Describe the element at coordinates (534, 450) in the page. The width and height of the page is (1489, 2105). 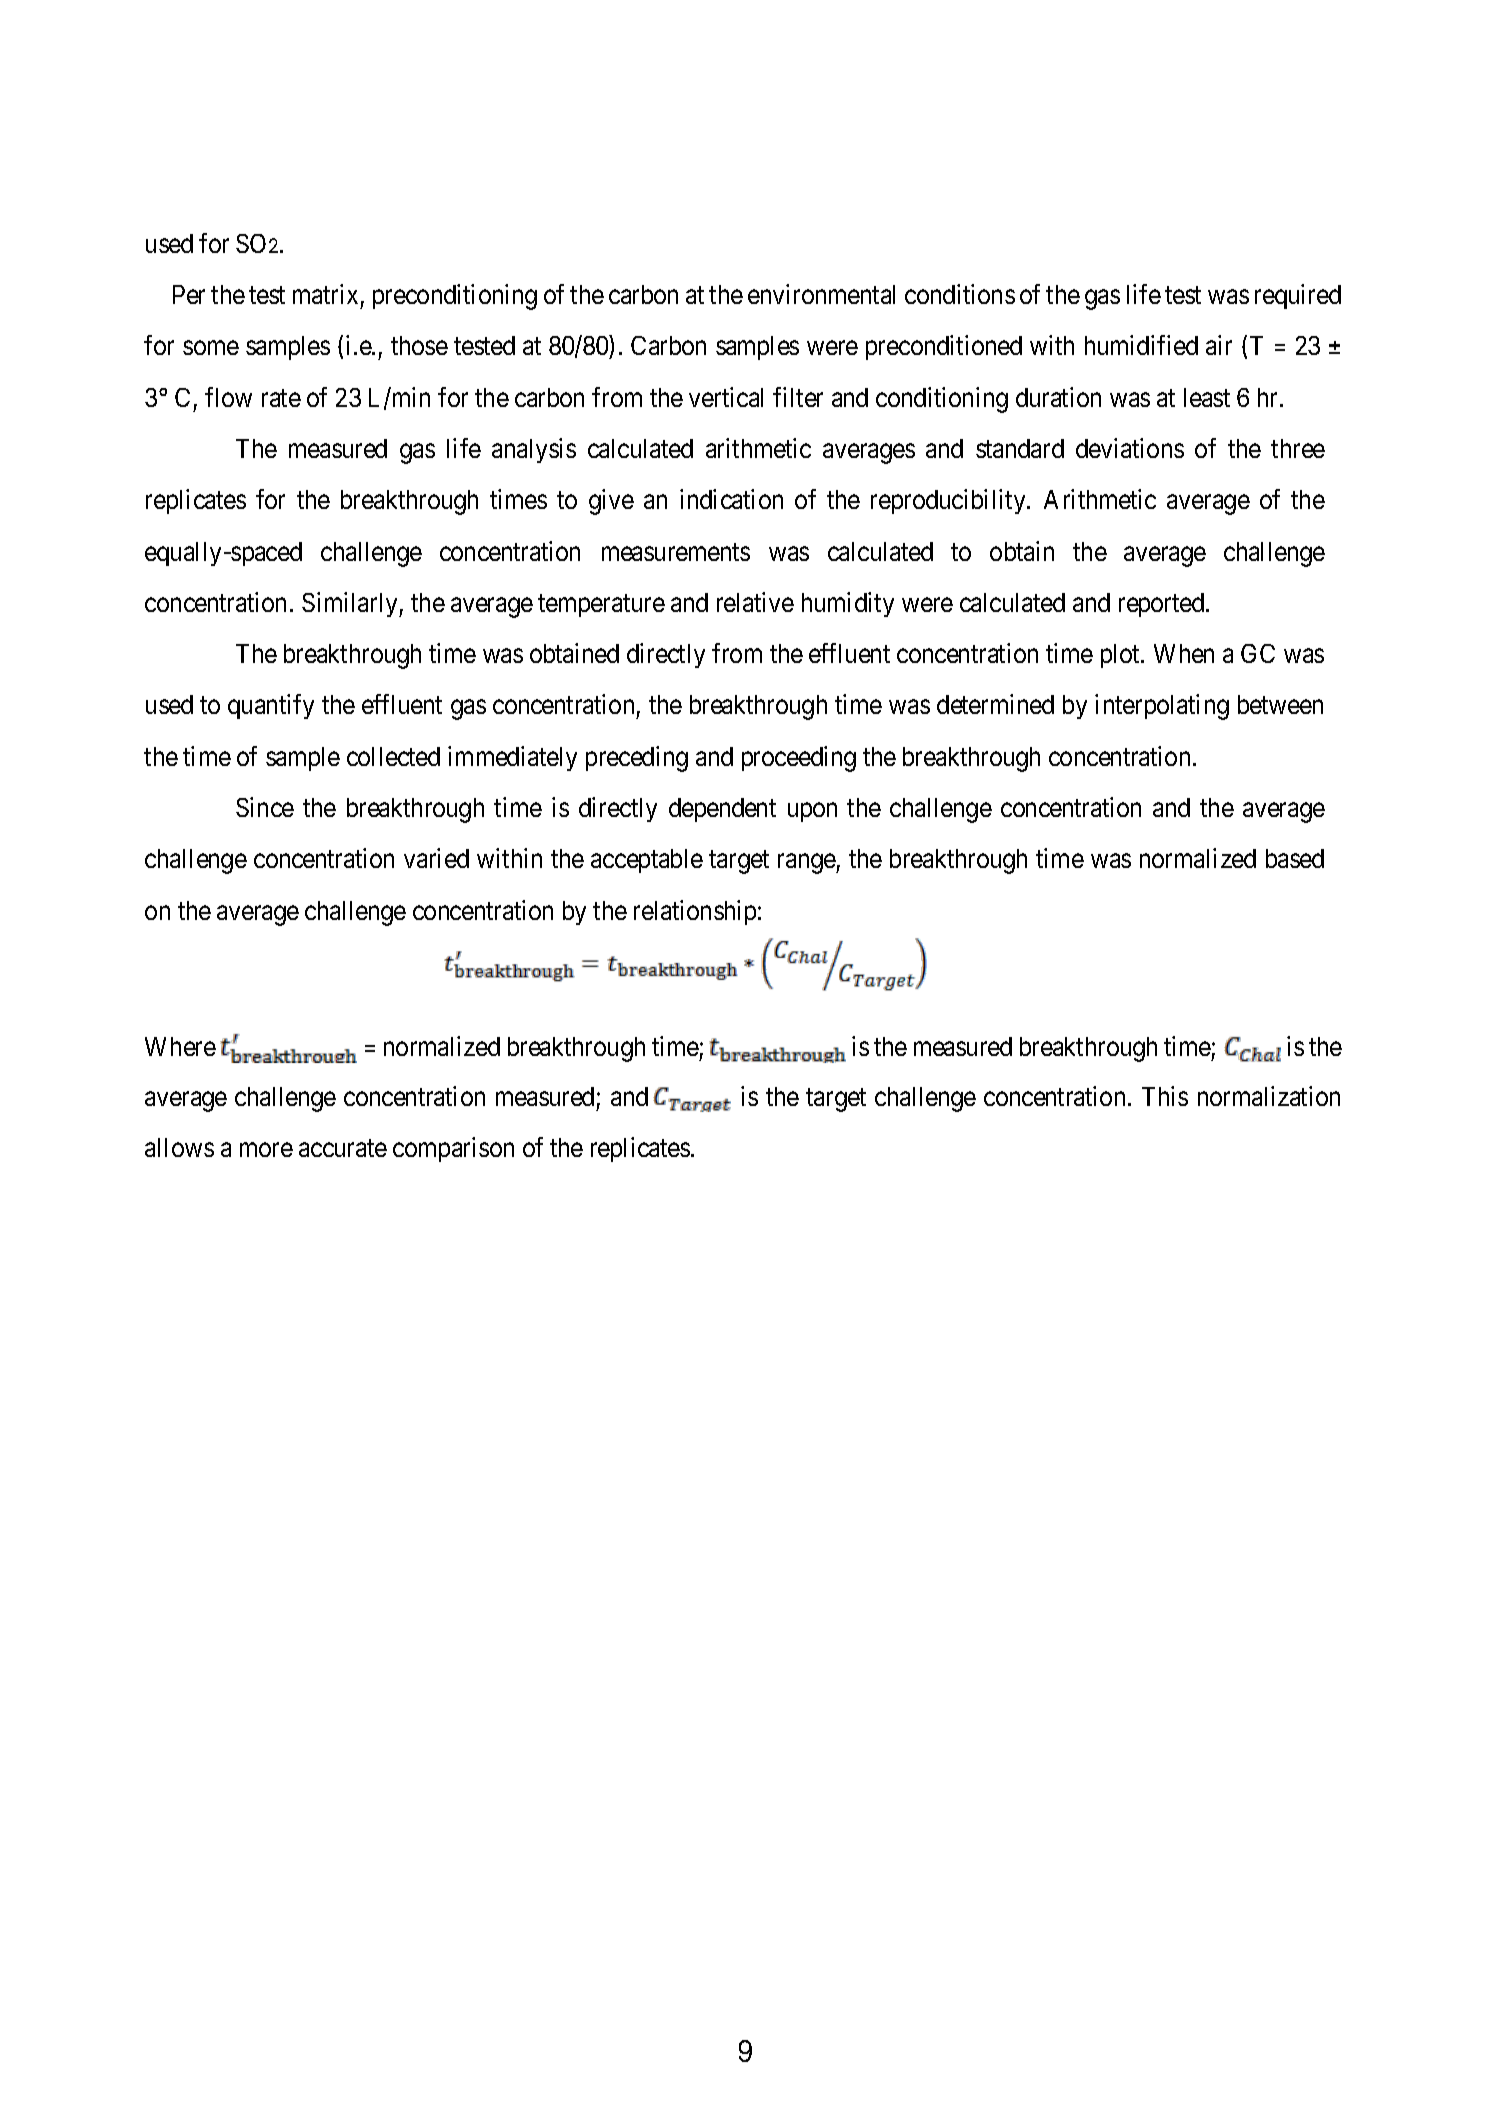
I see `analysis` at that location.
